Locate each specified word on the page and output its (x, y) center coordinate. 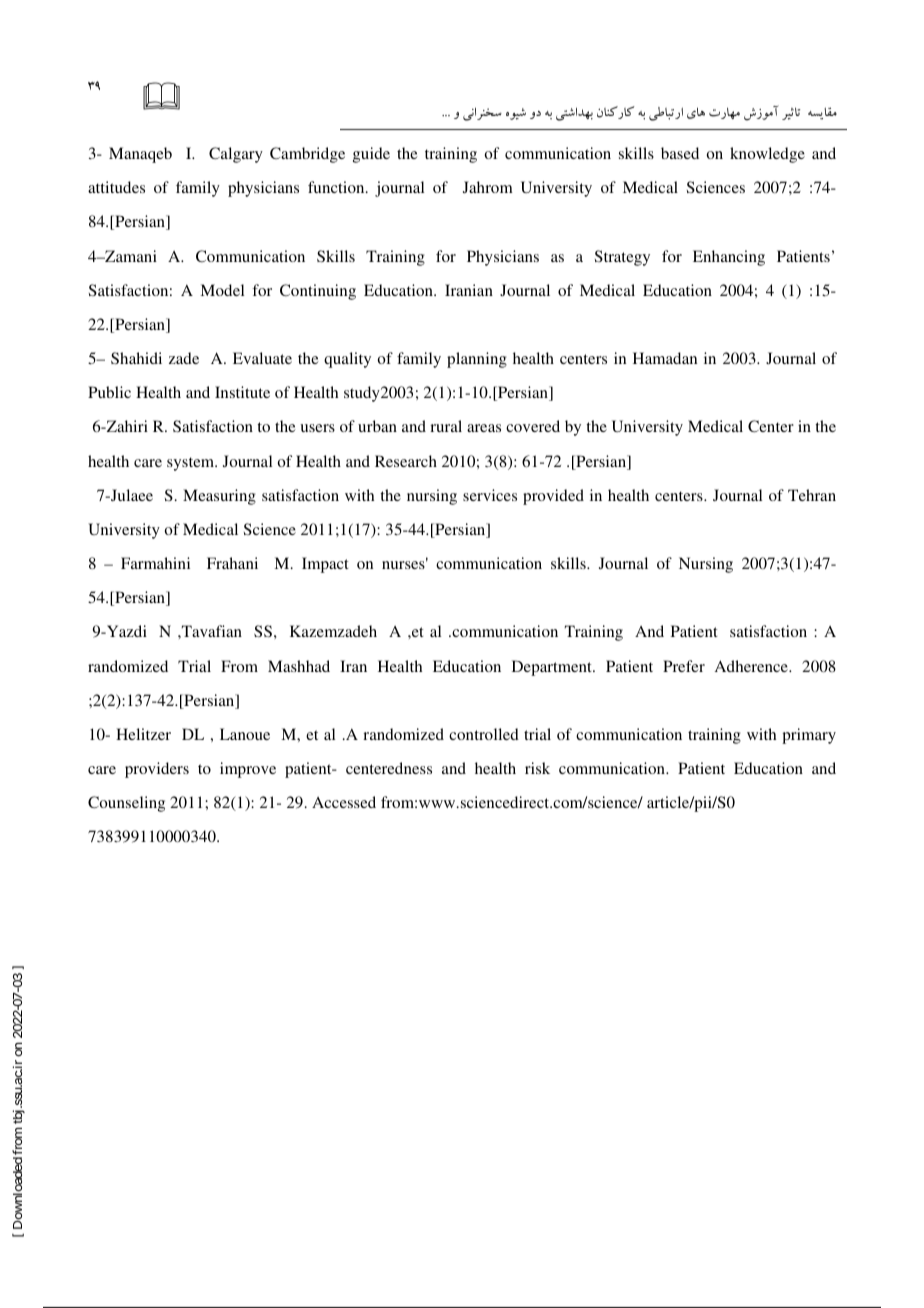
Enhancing (729, 258)
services (490, 495)
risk (537, 768)
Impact (325, 565)
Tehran (812, 495)
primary (809, 736)
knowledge (767, 155)
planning (477, 360)
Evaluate (262, 358)
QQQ (446, 115)
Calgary (236, 155)
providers (157, 770)
